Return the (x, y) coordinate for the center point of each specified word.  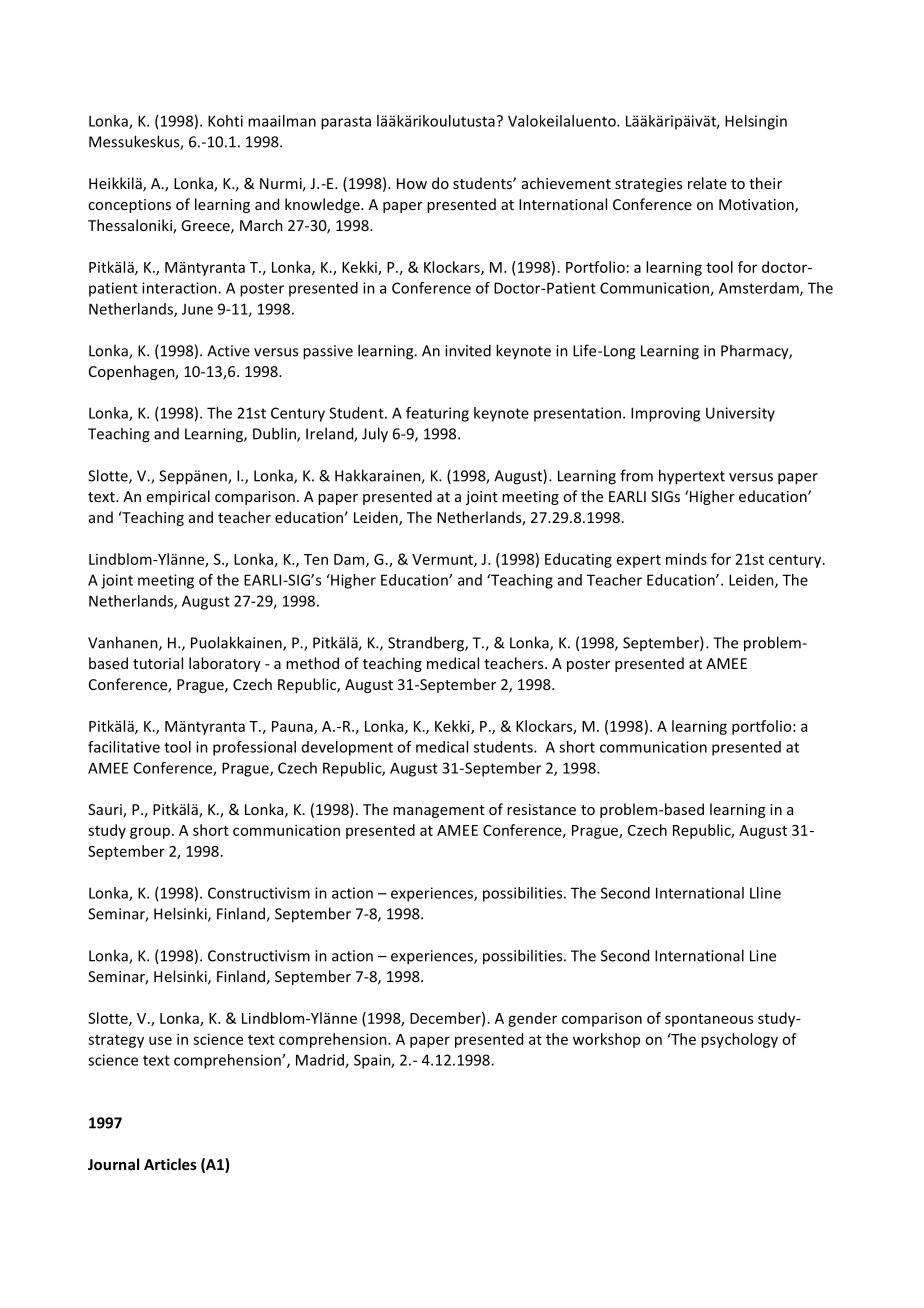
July (375, 435)
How (412, 183)
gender (532, 1019)
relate (707, 183)
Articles (170, 1164)
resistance (541, 809)
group (150, 833)
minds (686, 559)
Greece (206, 226)
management (439, 811)
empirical (178, 497)
